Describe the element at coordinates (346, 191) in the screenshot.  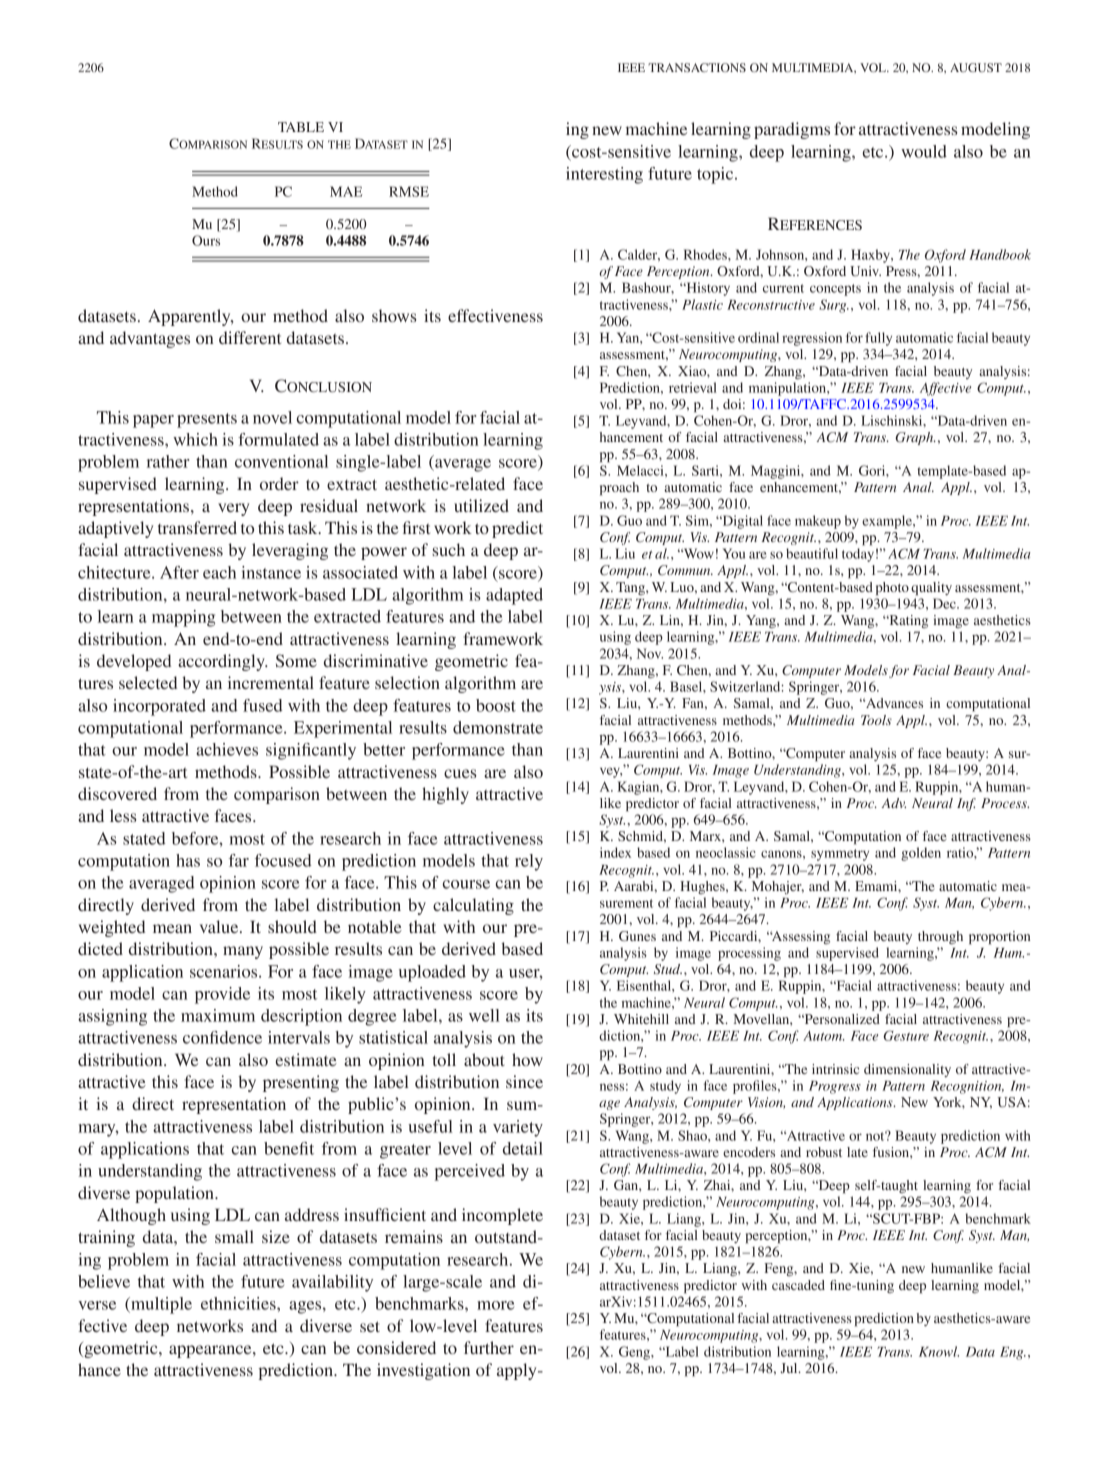
I see `MAE` at that location.
